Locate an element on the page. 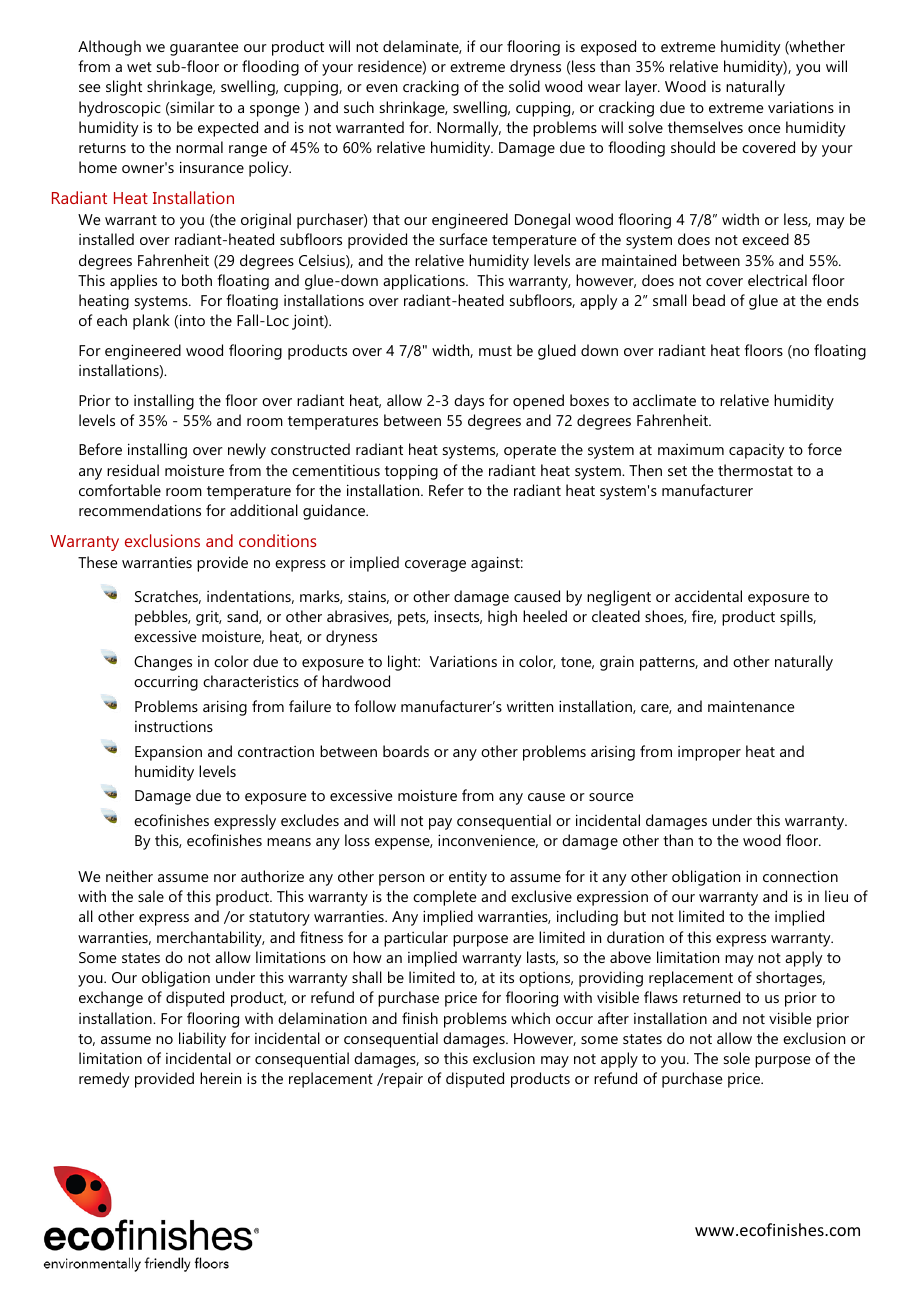 The image size is (924, 1309). liability is located at coordinates (202, 1040).
